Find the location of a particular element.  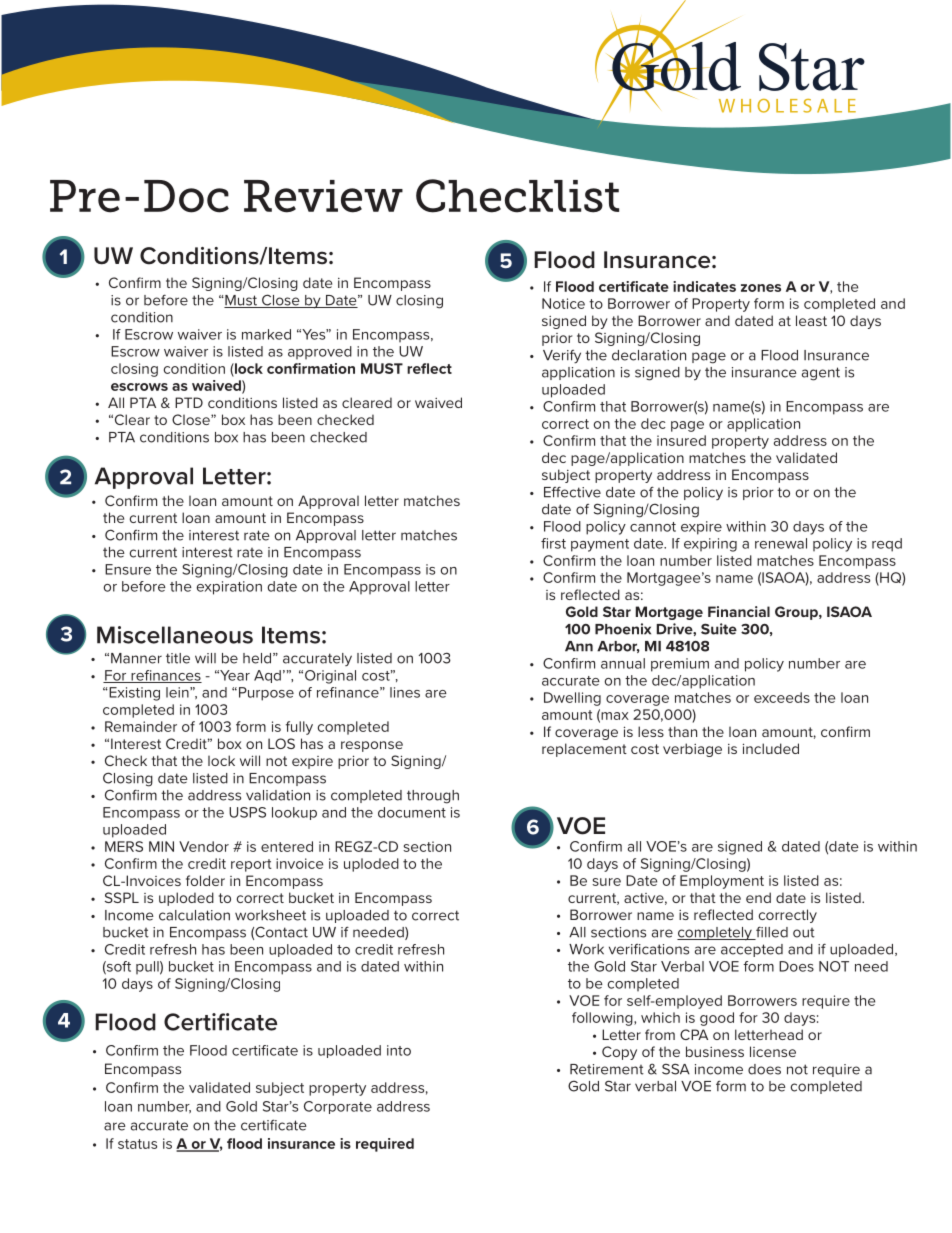

marked is located at coordinates (266, 334).
